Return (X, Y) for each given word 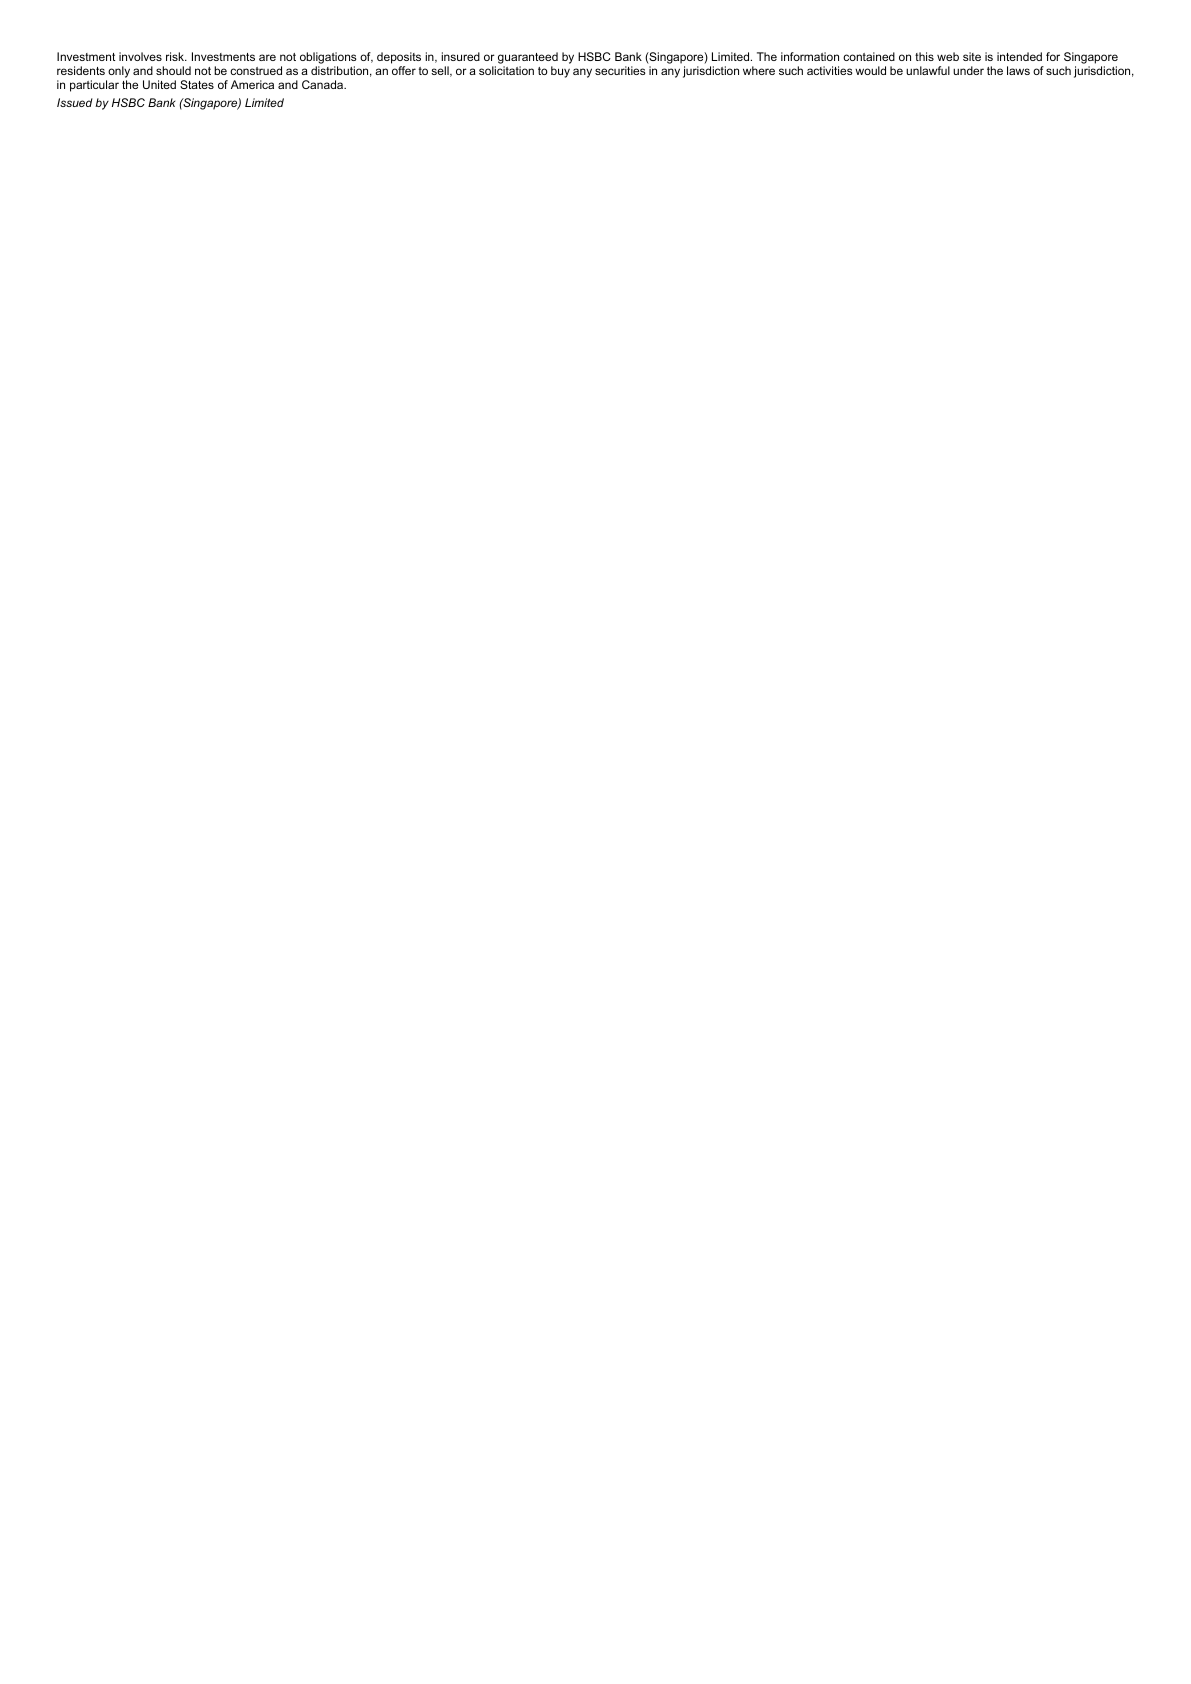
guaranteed (528, 59)
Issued (75, 102)
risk (176, 56)
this (924, 56)
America (252, 84)
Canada (324, 84)
